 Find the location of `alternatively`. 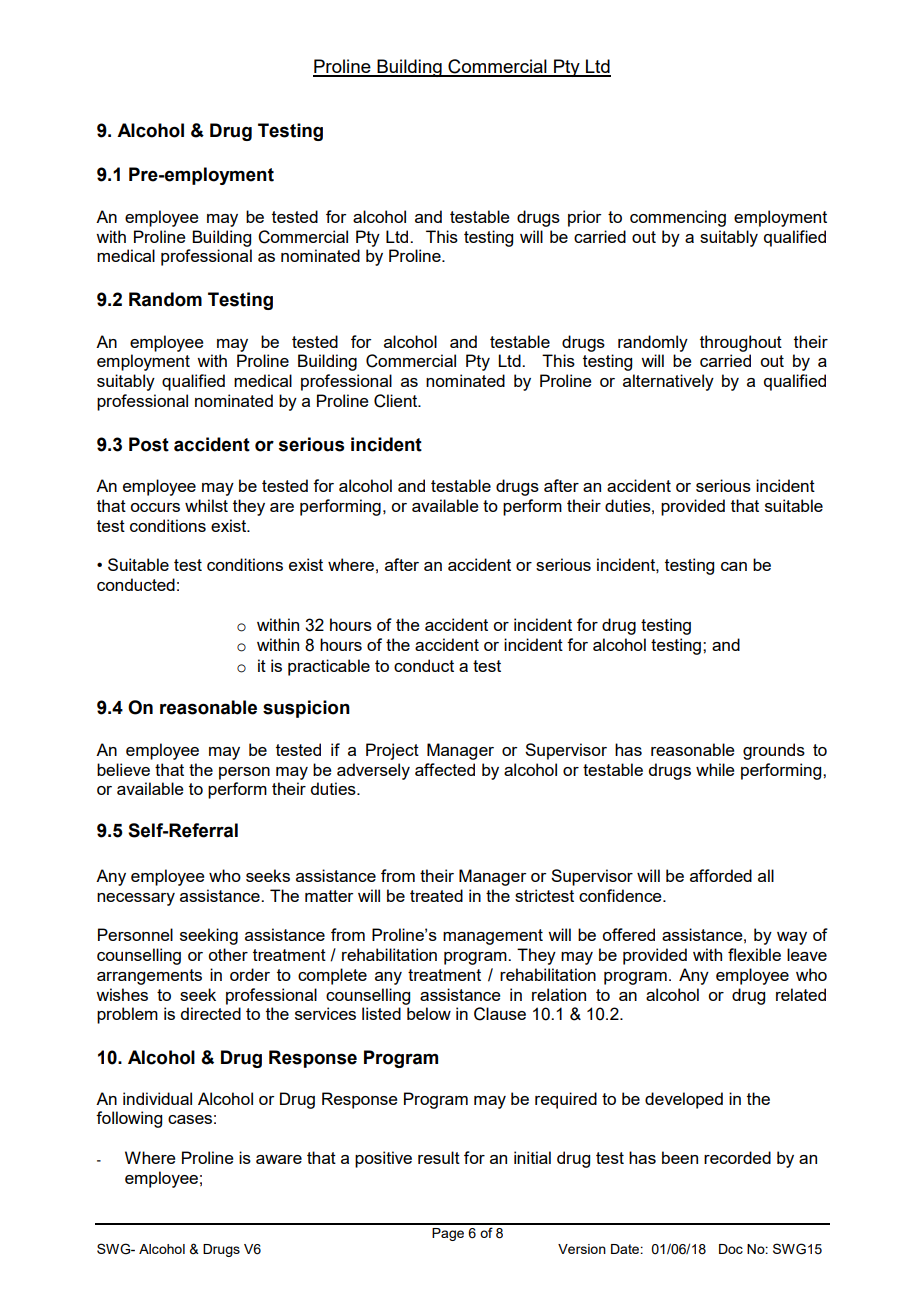

alternatively is located at coordinates (668, 382).
